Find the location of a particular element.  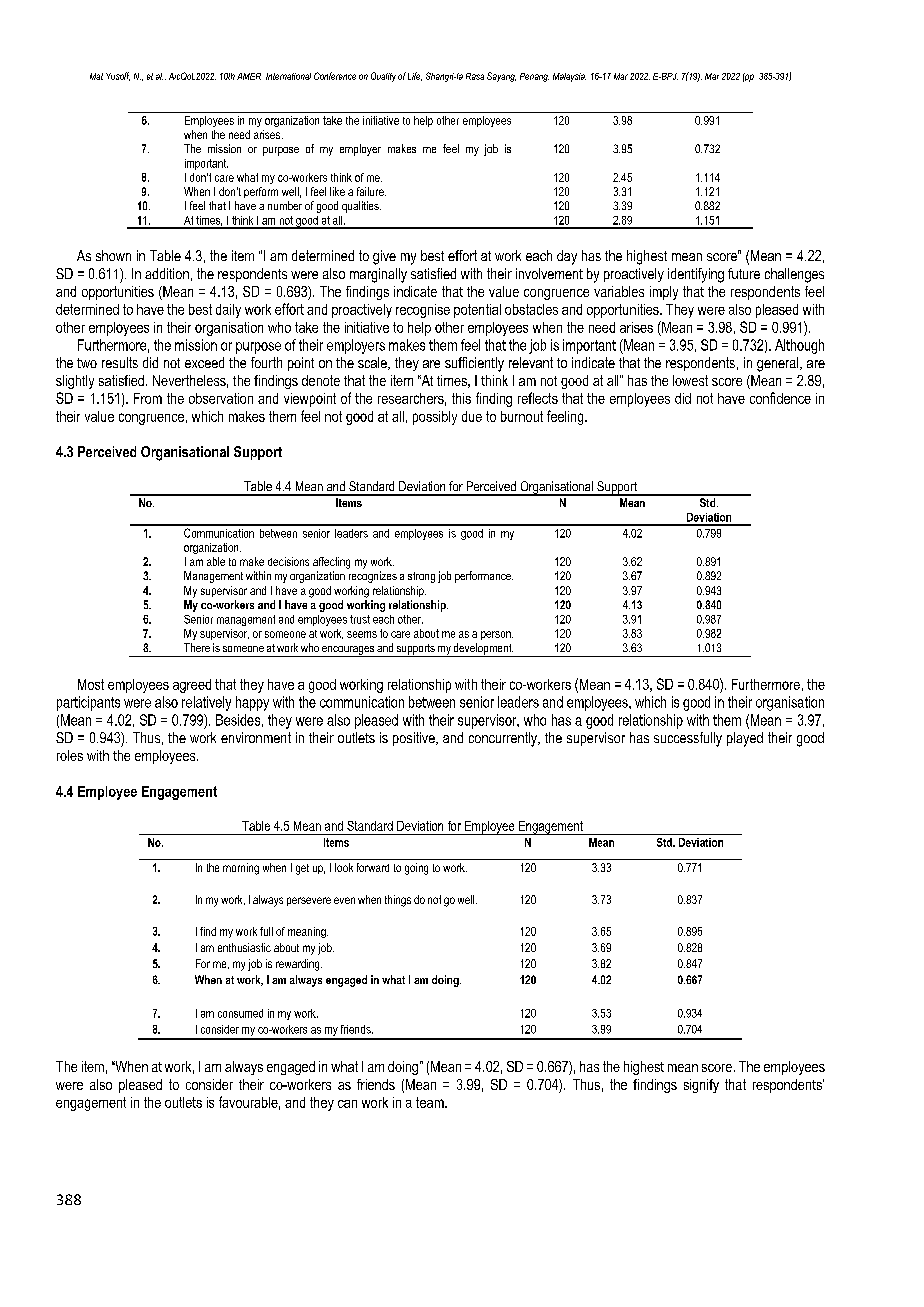

Malaysia is located at coordinates (569, 77).
